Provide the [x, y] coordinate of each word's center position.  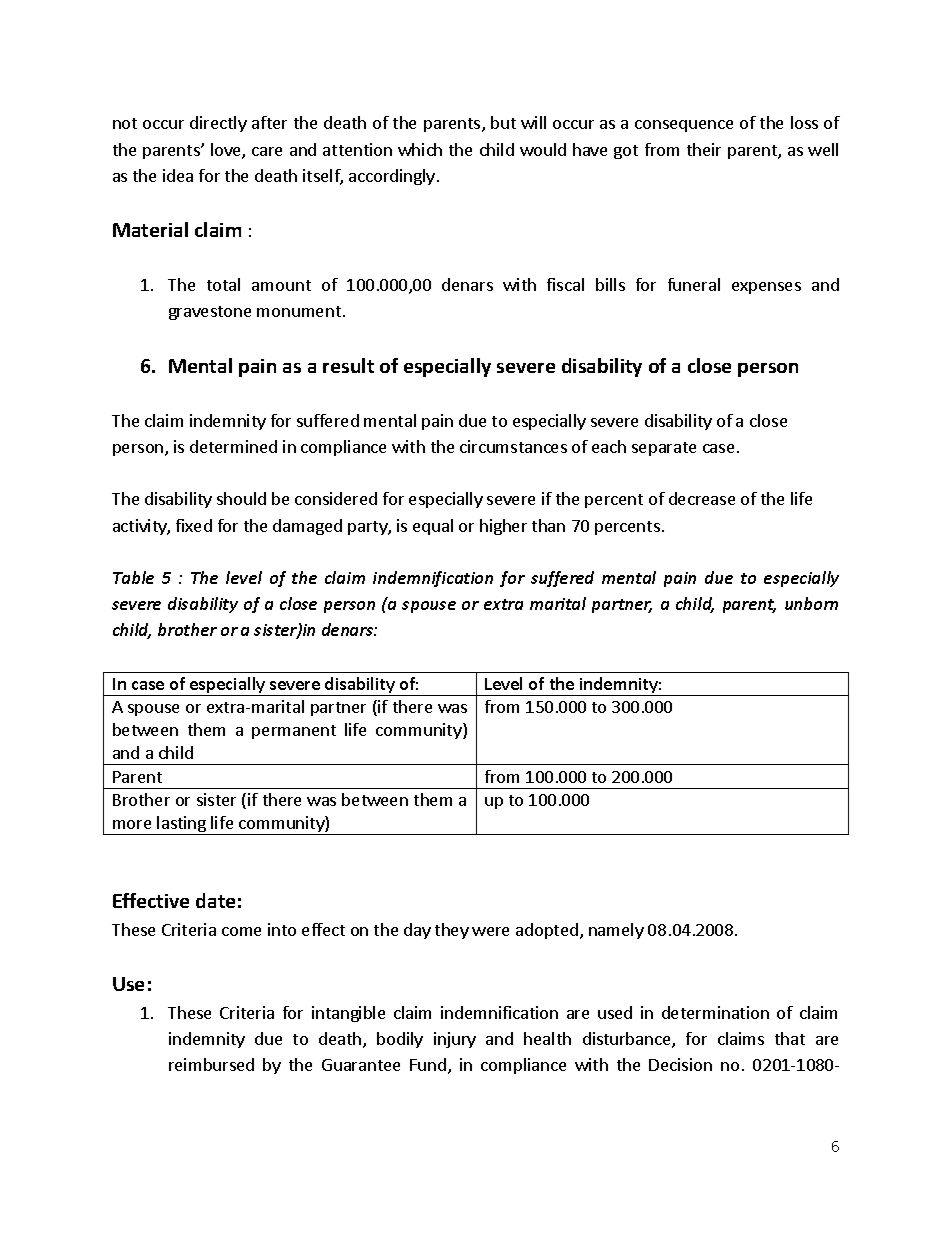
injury [455, 1040]
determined [233, 446]
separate [664, 449]
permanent [294, 732]
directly [218, 124]
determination [715, 1012]
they [452, 931]
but [503, 122]
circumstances [513, 446]
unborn [811, 603]
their [704, 149]
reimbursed [211, 1064]
